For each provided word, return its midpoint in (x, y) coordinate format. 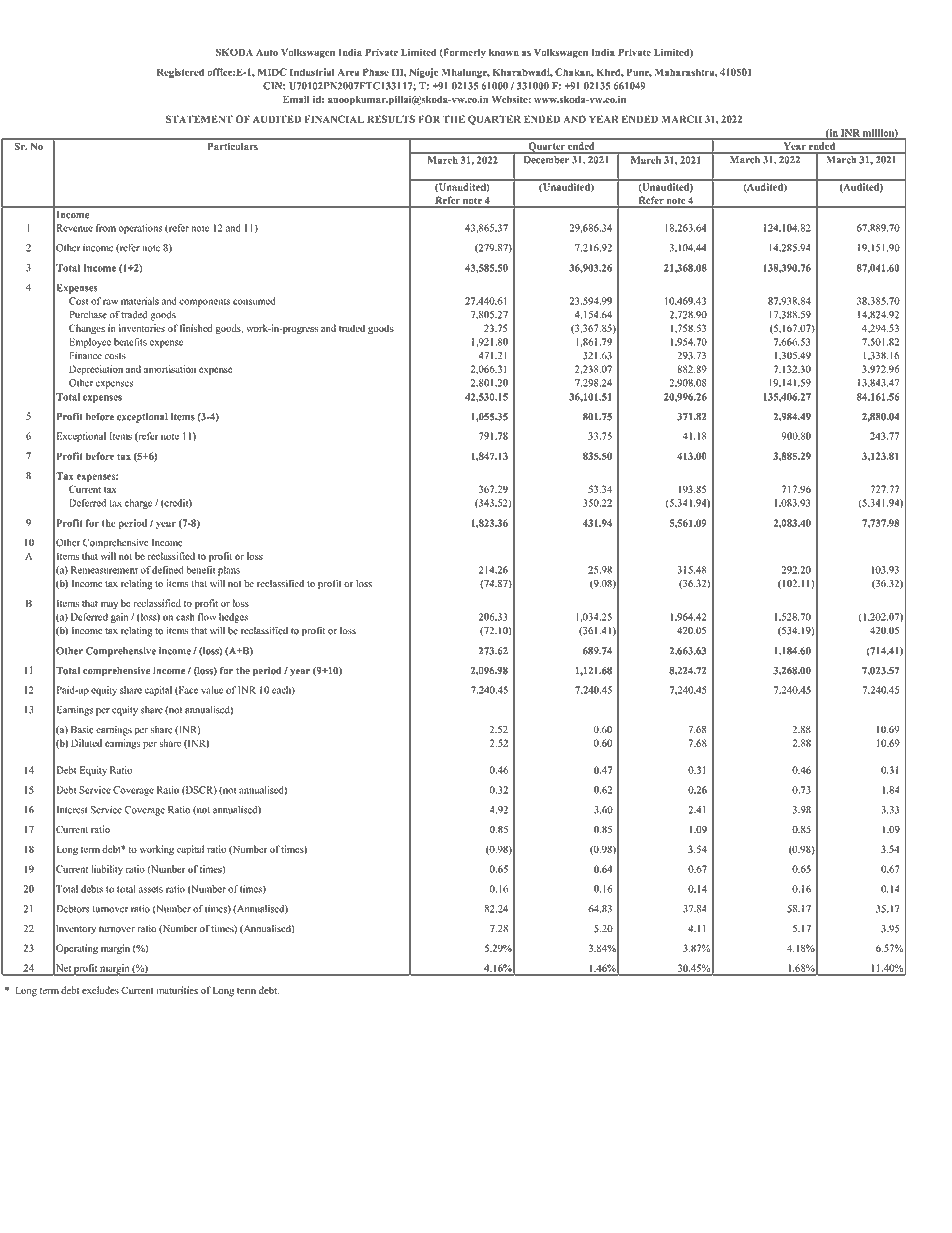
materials (140, 301)
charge (139, 504)
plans (229, 571)
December (546, 160)
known (504, 52)
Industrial (312, 72)
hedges (233, 618)
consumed (254, 301)
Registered (180, 73)
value (212, 690)
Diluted (86, 743)
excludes (100, 990)
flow (207, 617)
